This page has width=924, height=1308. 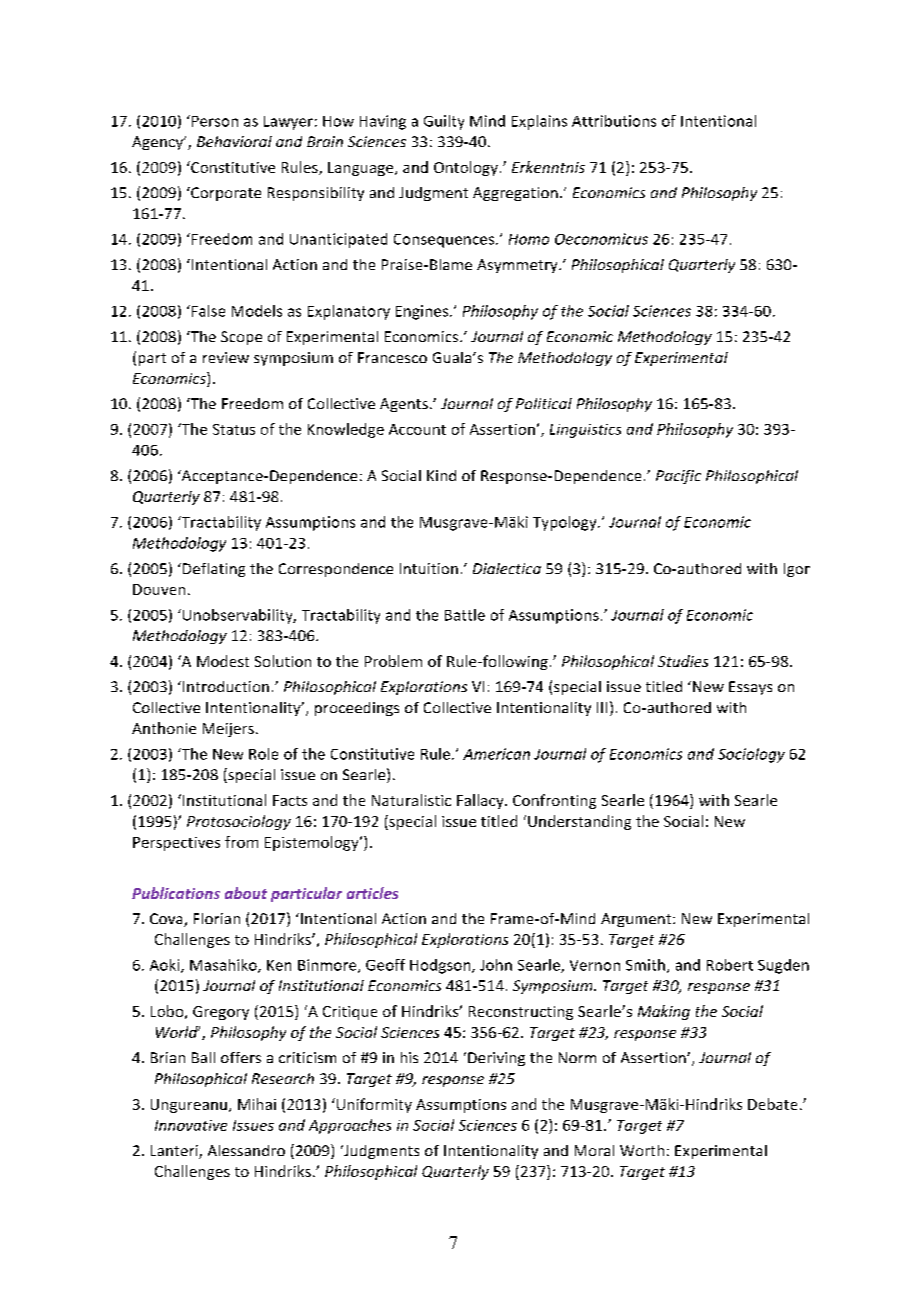 I want to click on Fallacy, so click(x=481, y=801).
